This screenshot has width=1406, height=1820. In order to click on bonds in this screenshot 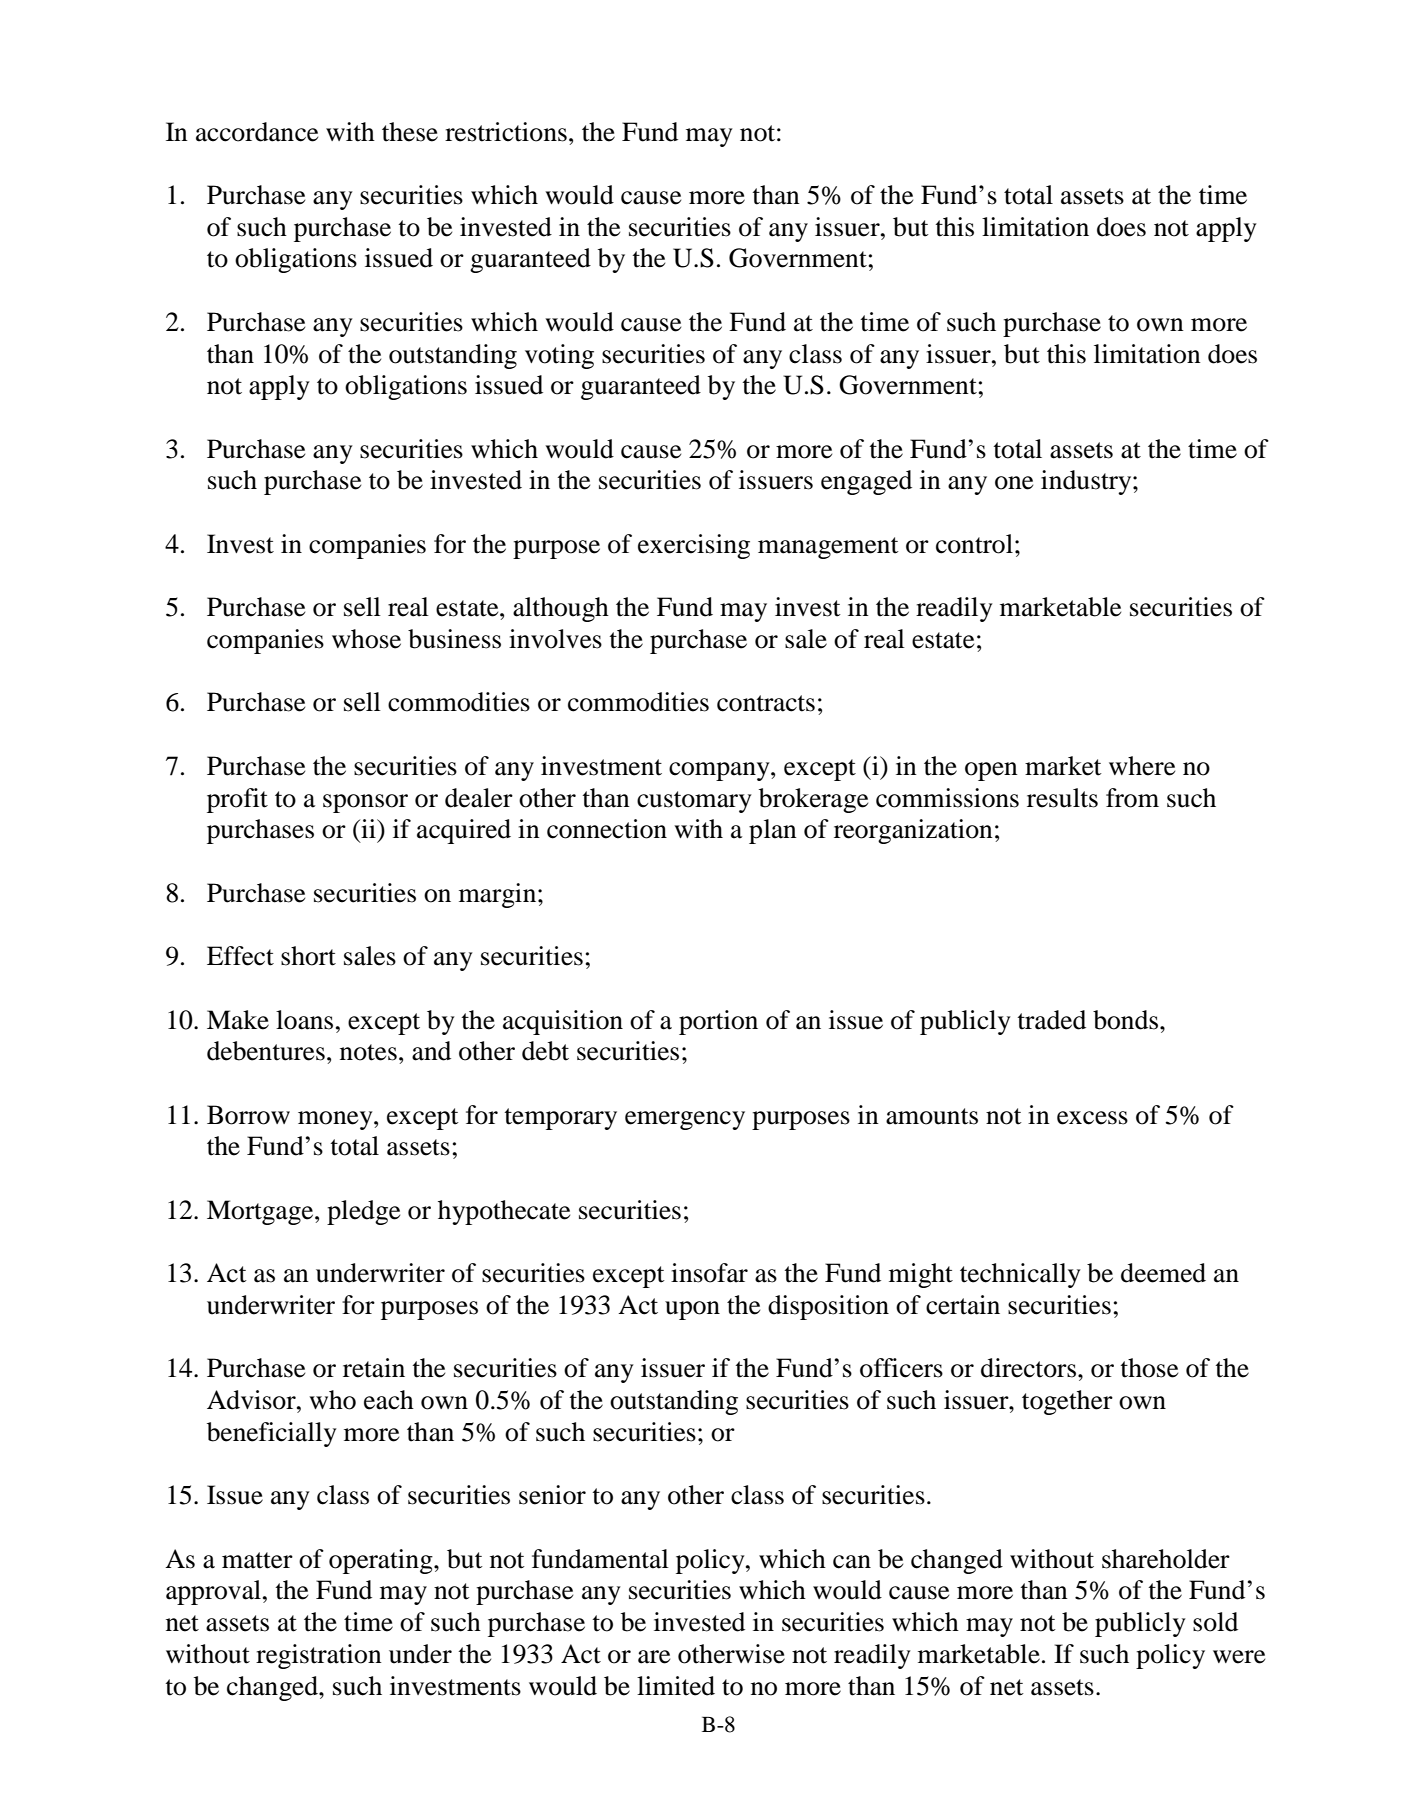, I will do `click(1127, 1020)`.
